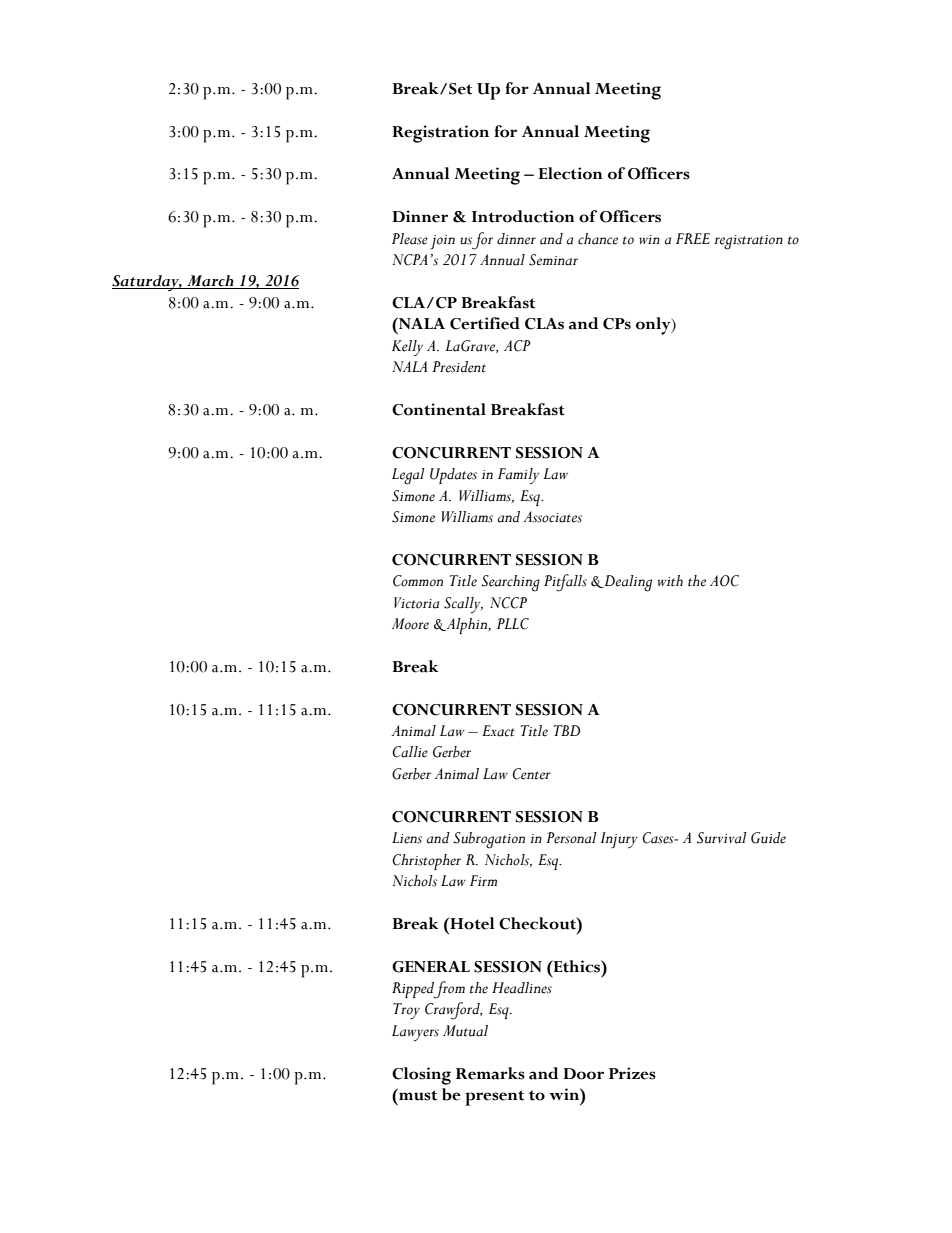 The height and width of the document is (1233, 952). What do you see at coordinates (410, 752) in the document?
I see `Callie` at bounding box center [410, 752].
